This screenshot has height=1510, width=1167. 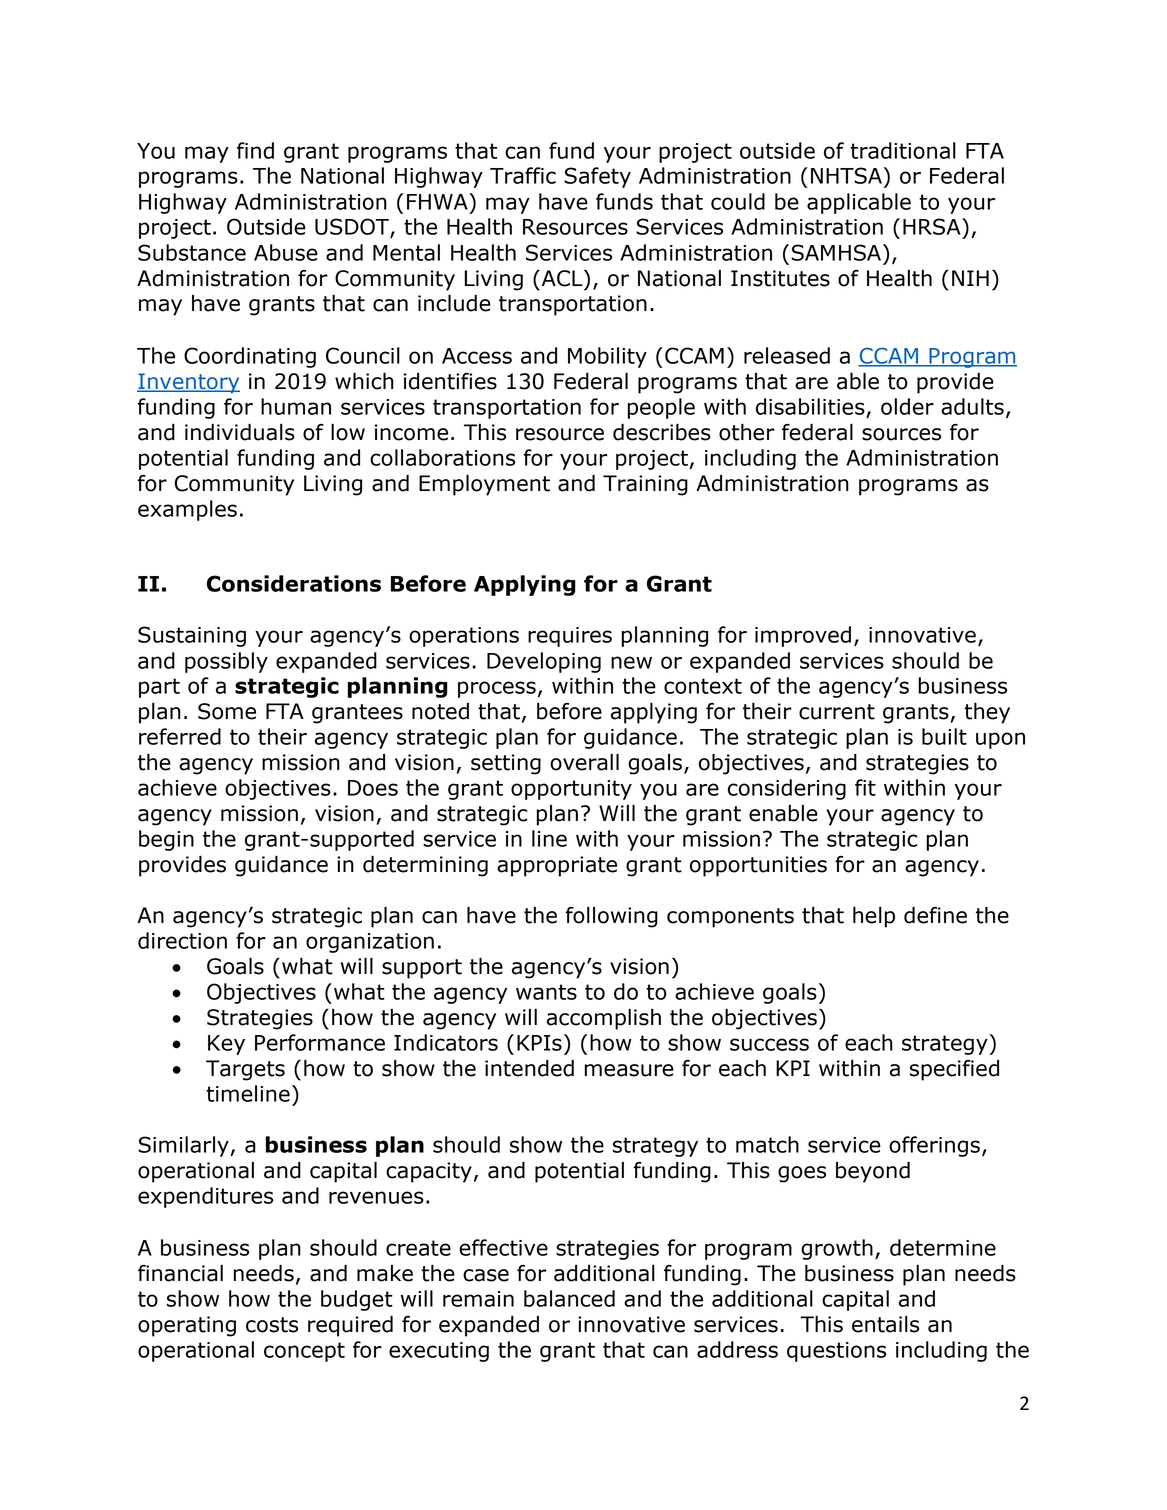 What do you see at coordinates (907, 406) in the screenshot?
I see `older` at bounding box center [907, 406].
